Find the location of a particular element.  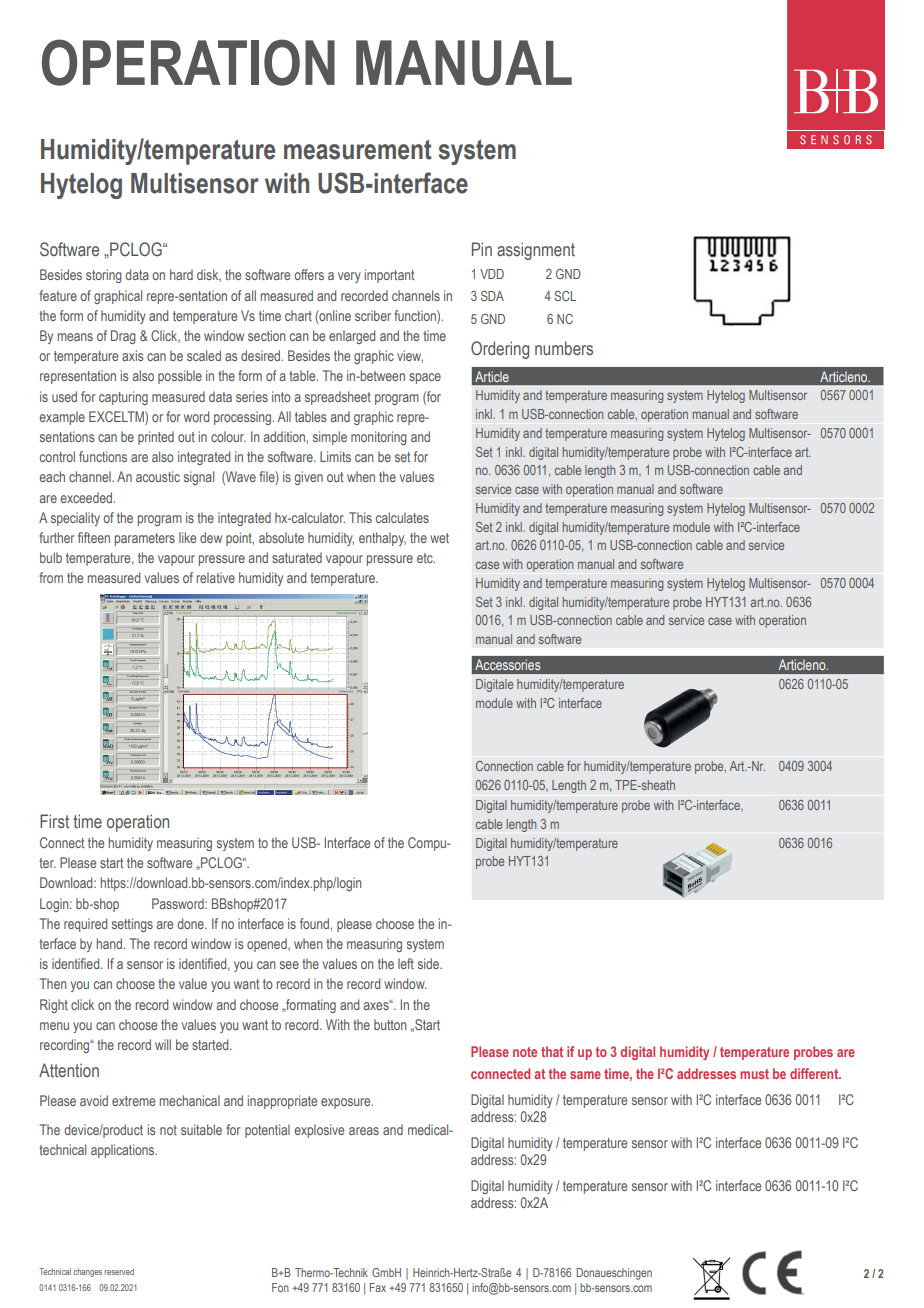

etc is located at coordinates (426, 558).
